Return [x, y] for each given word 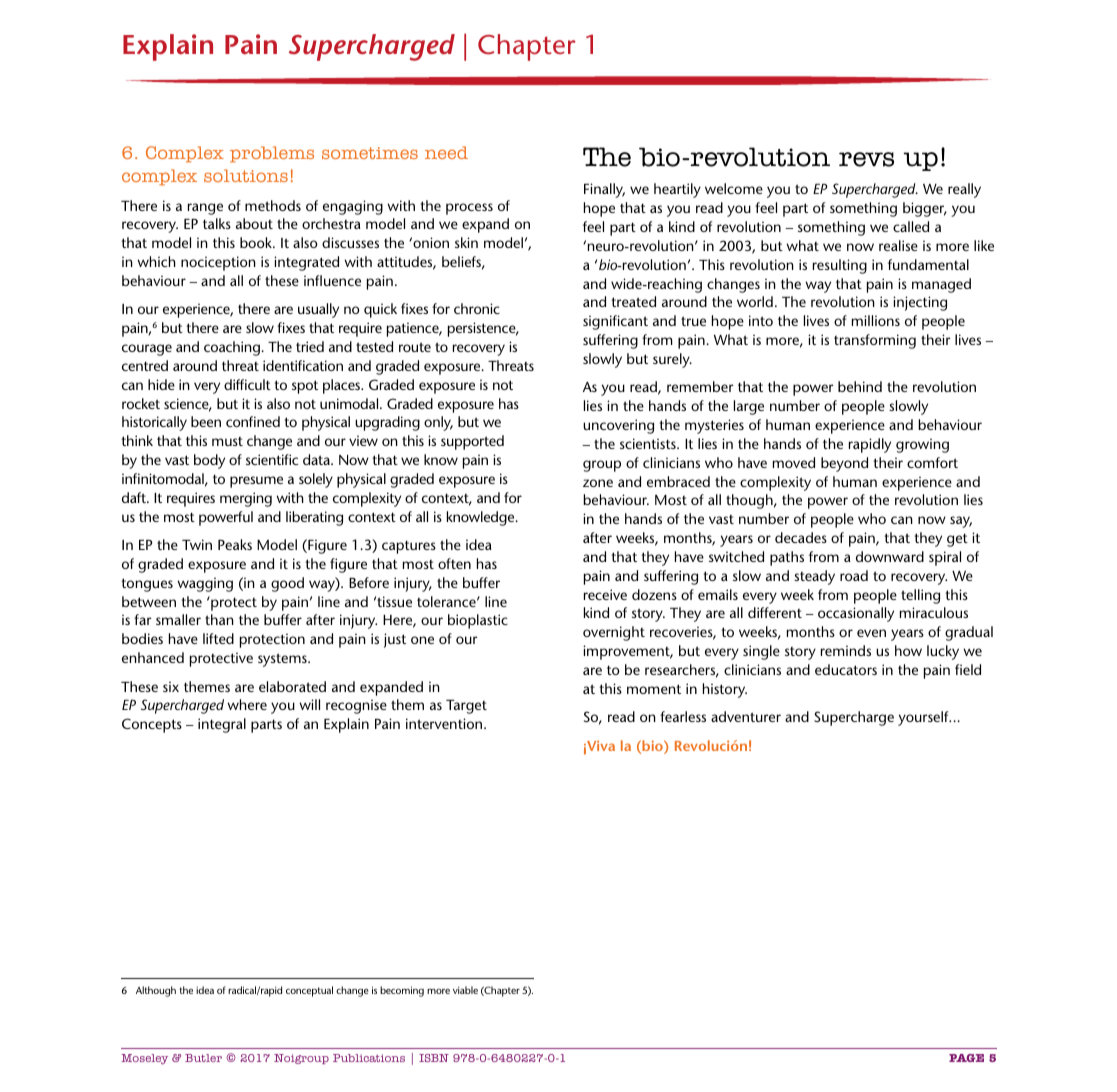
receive [605, 594]
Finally [604, 190]
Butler [203, 1058]
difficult [247, 384]
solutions [246, 175]
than [219, 619]
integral [222, 725]
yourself [924, 718]
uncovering [618, 426]
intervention [445, 723]
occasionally [856, 614]
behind [860, 386]
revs [866, 159]
